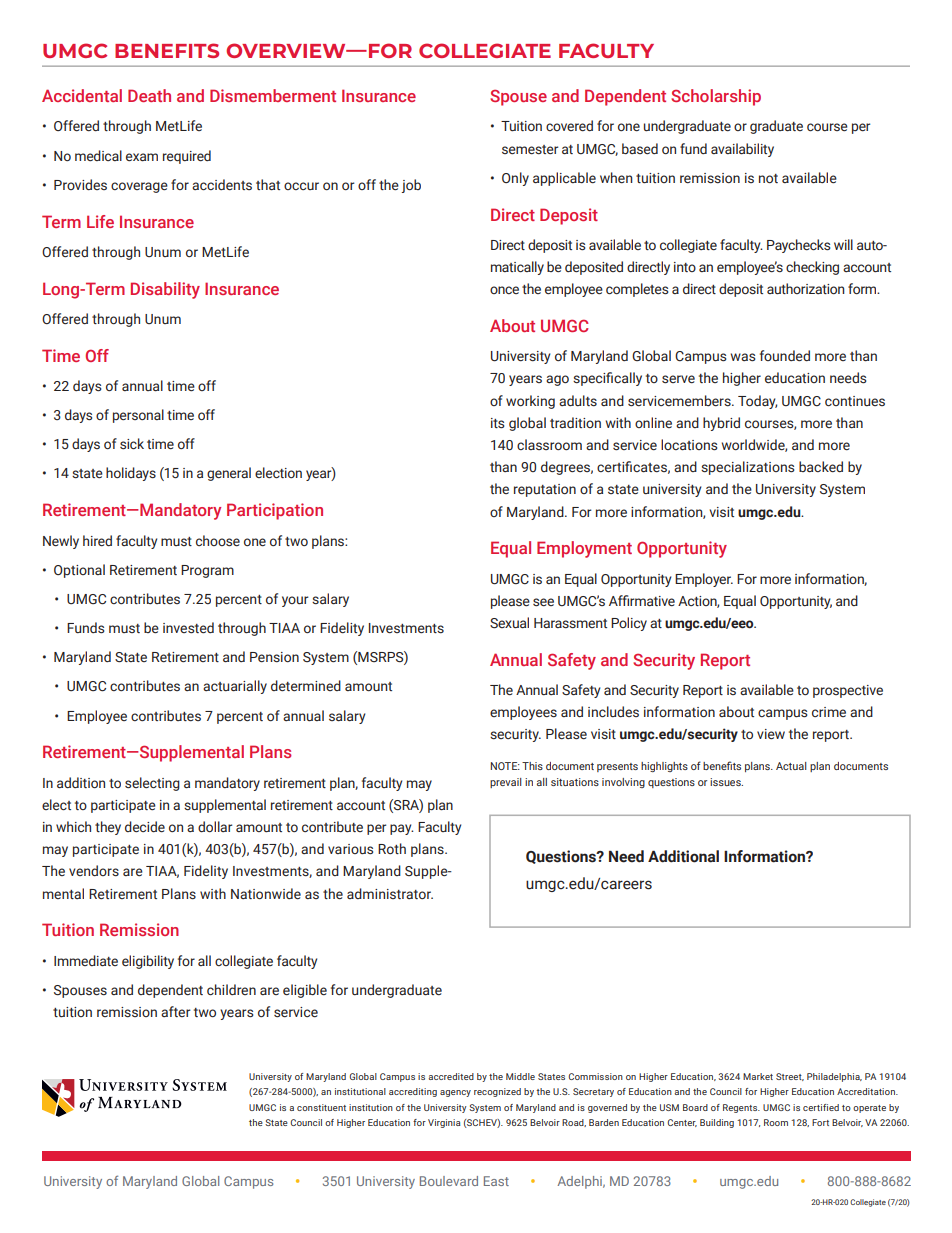 The image size is (952, 1233). Describe the element at coordinates (748, 468) in the screenshot. I see `specializations` at that location.
